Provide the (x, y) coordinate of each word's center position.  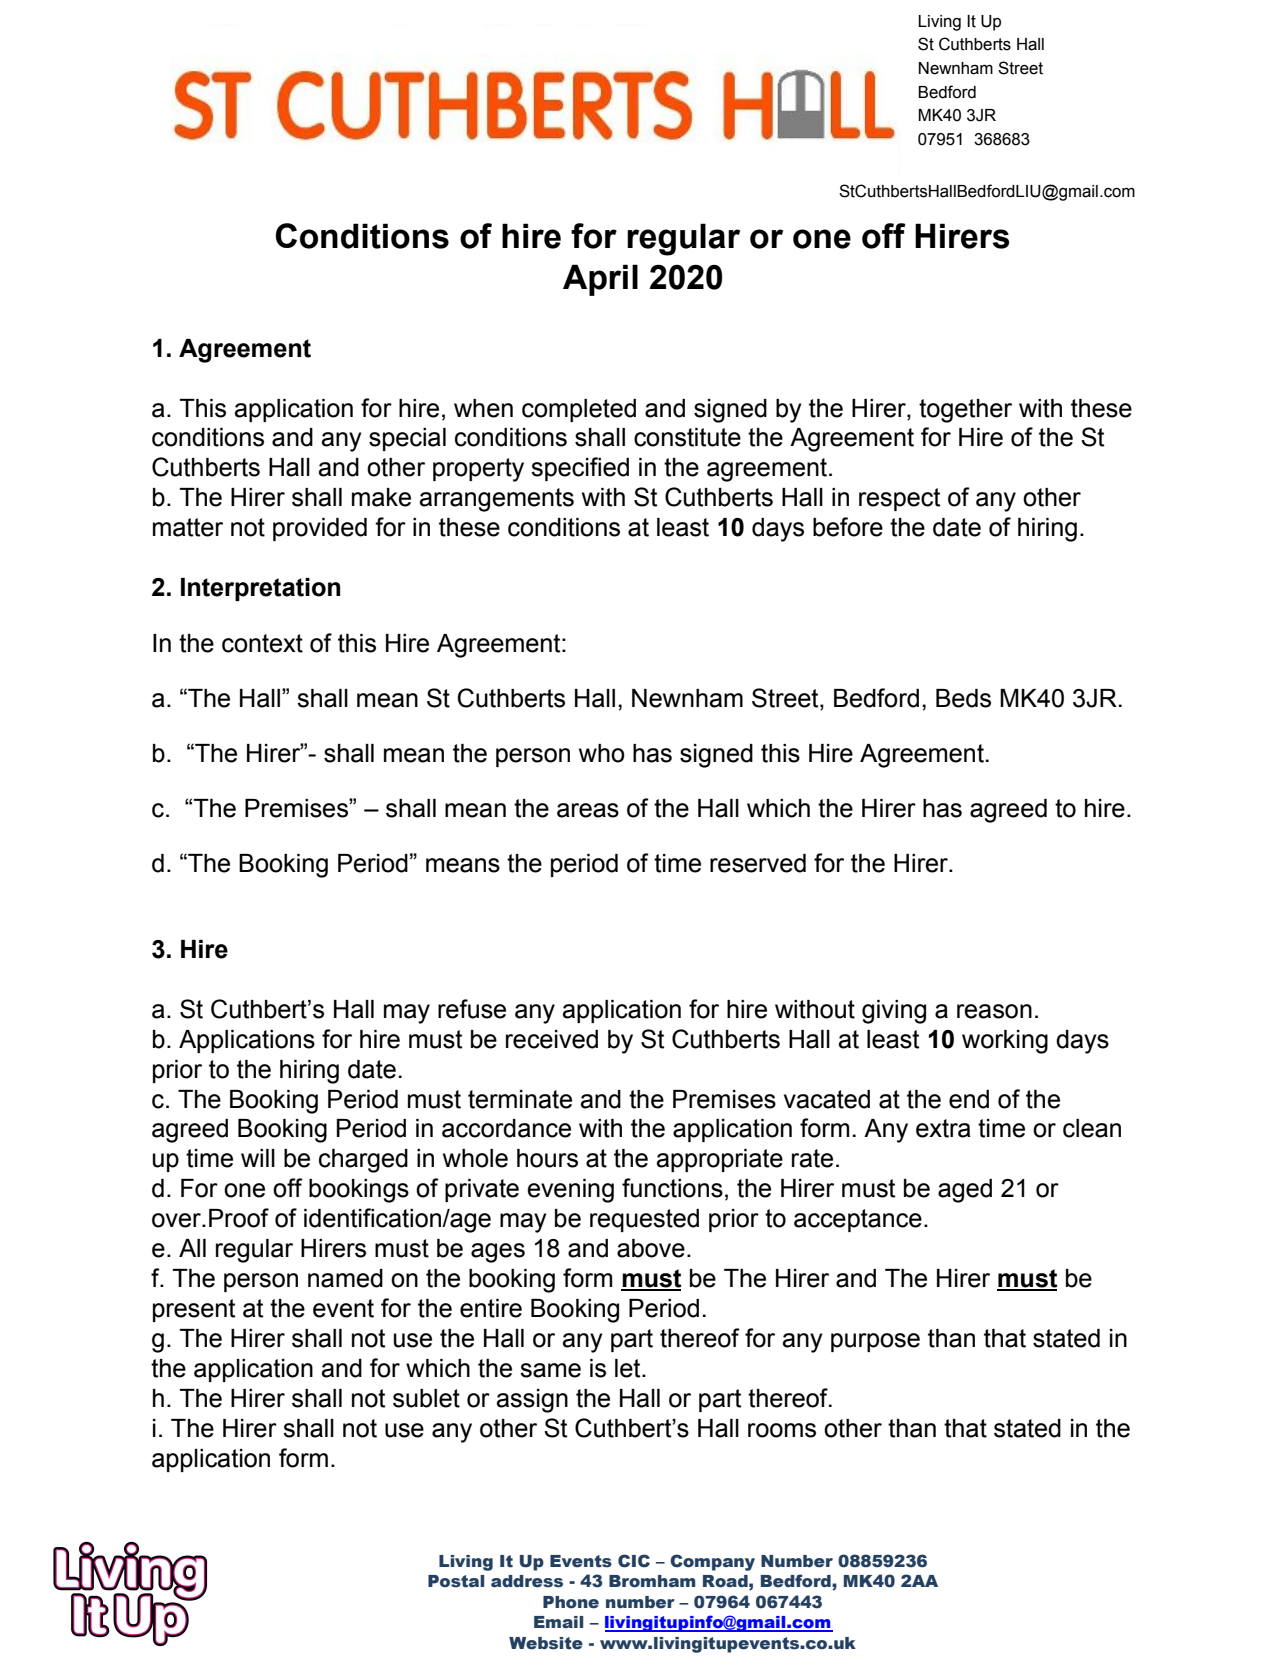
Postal (456, 1581)
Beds (963, 698)
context (262, 643)
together (965, 411)
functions (672, 1188)
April (600, 280)
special (407, 439)
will (258, 1158)
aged (965, 1191)
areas (588, 810)
